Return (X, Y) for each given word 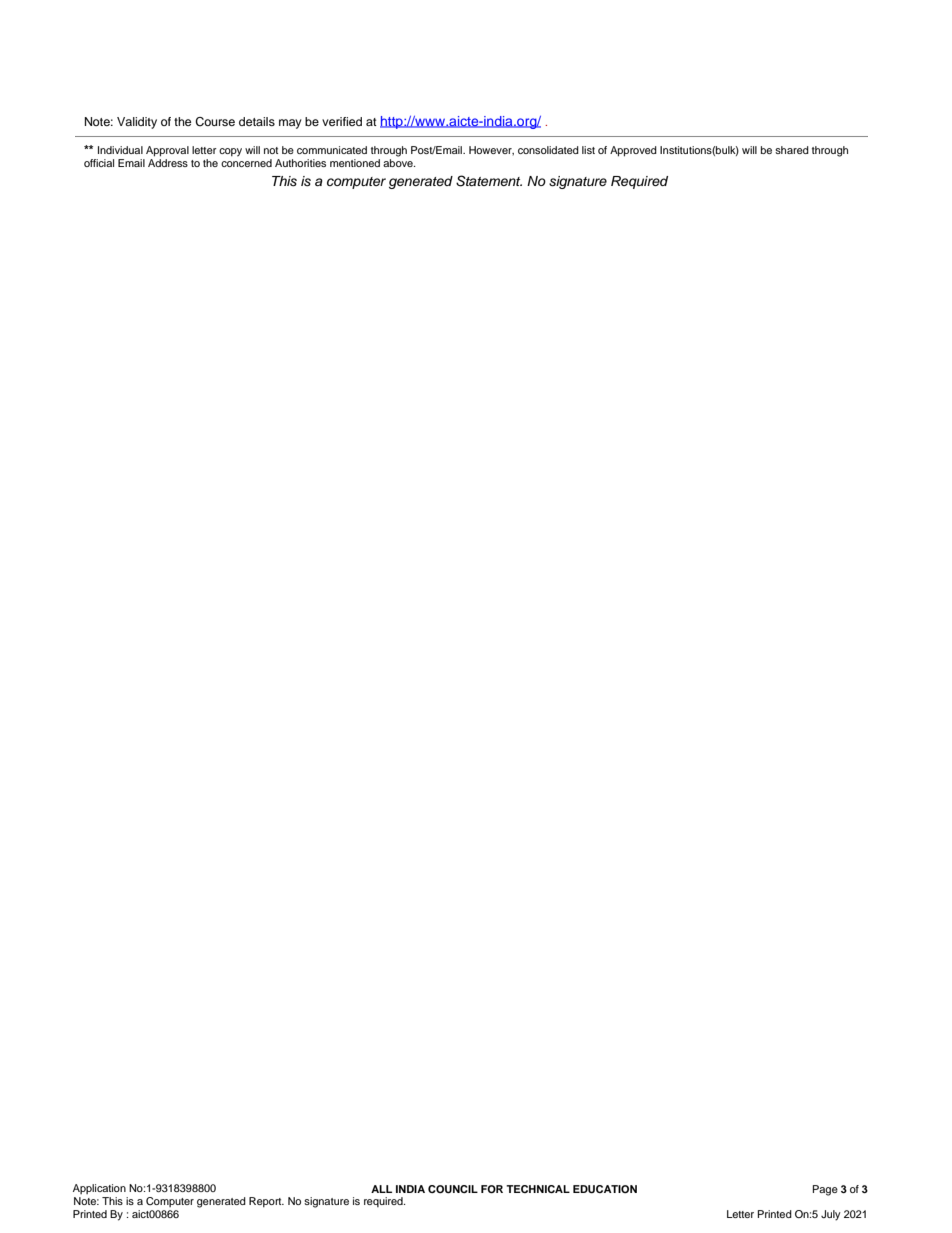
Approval (167, 151)
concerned (246, 163)
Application (99, 1189)
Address (168, 163)
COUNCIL (453, 1189)
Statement (489, 181)
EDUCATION (605, 1189)
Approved (633, 151)
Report (266, 1202)
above (399, 163)
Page (825, 1190)
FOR (492, 1189)
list (588, 150)
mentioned (355, 163)
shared (792, 150)
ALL (381, 1189)
